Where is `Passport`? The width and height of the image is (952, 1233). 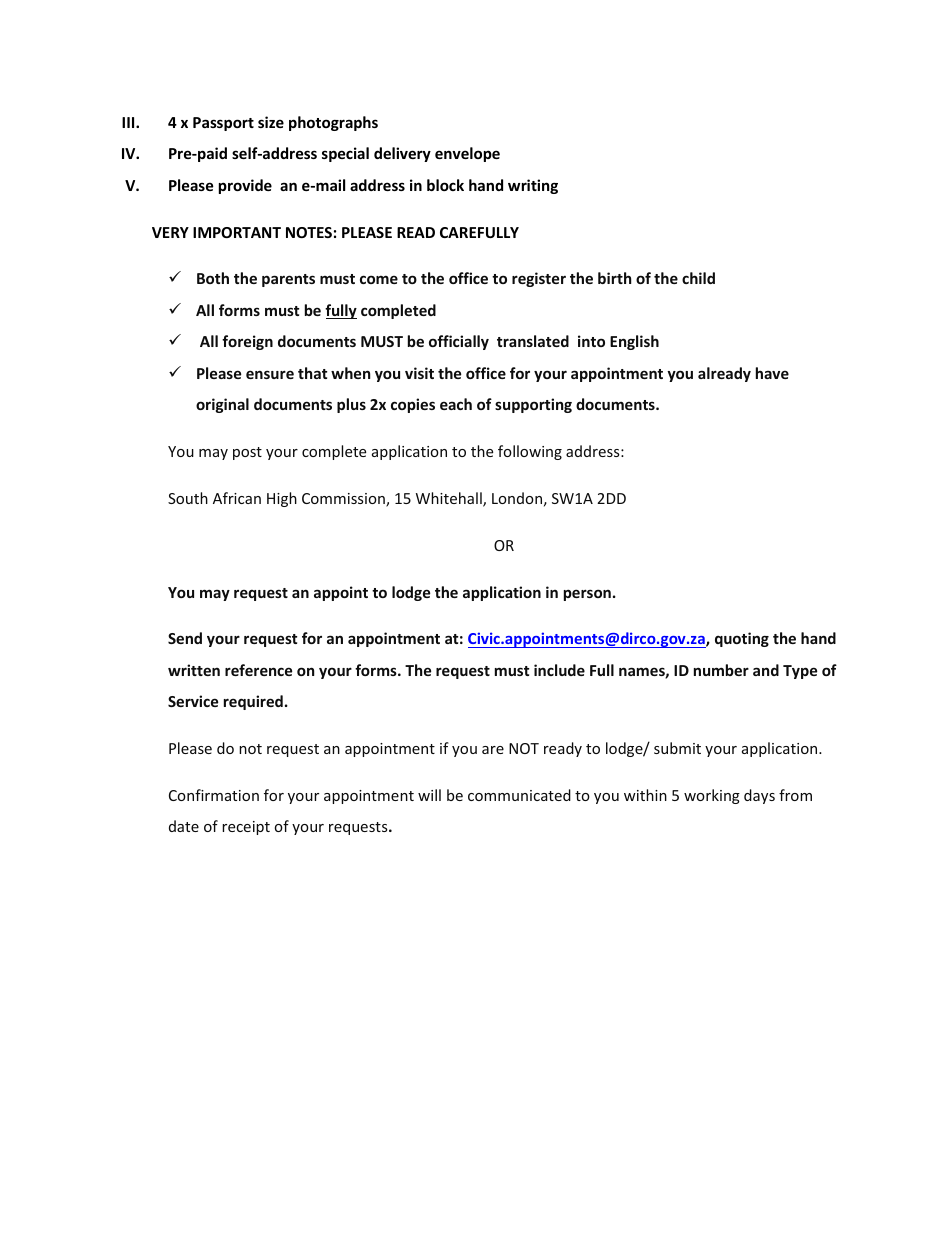
Passport is located at coordinates (223, 124).
